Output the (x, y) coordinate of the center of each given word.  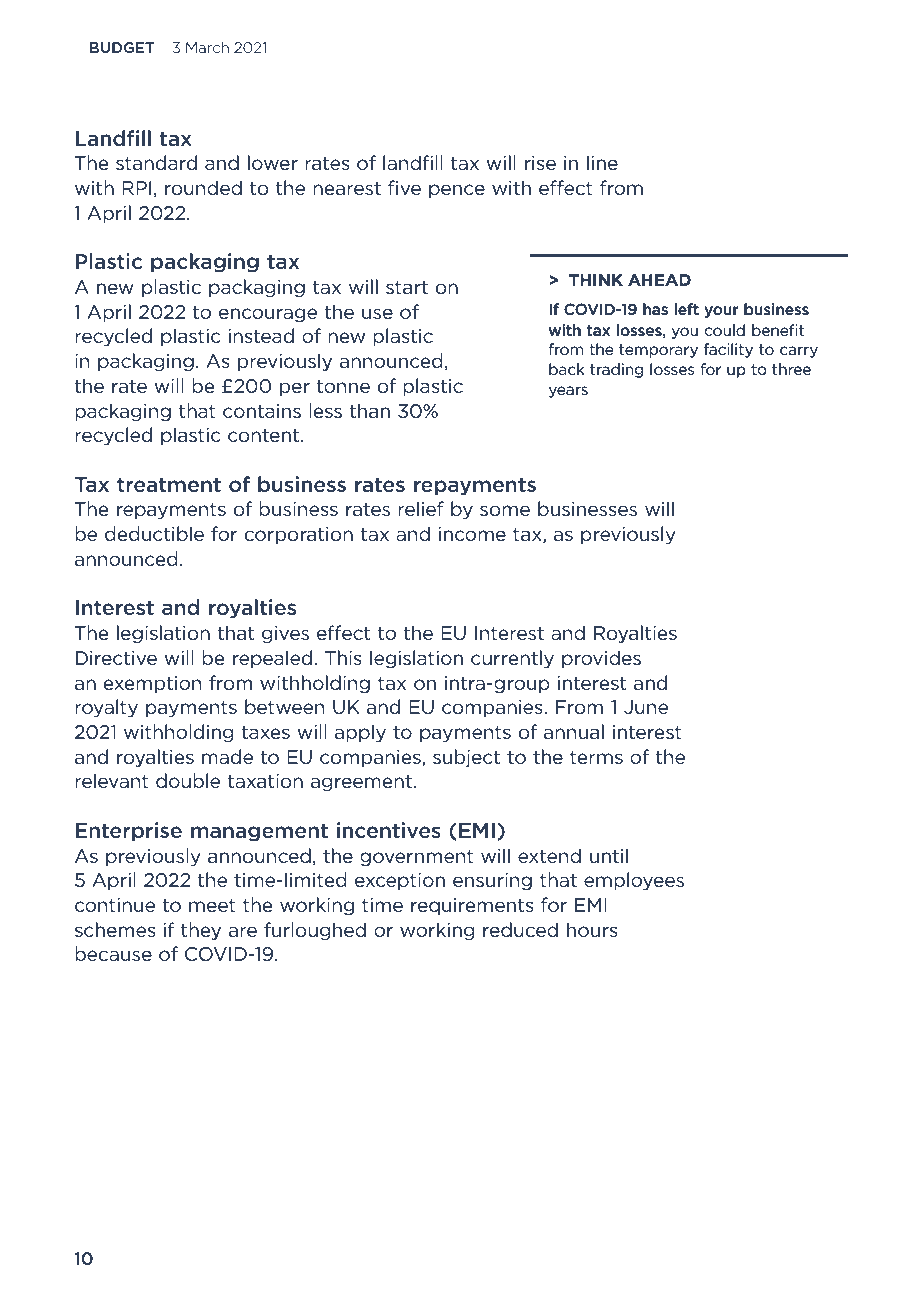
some (505, 511)
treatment (169, 484)
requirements (472, 906)
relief (421, 509)
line (602, 162)
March (207, 47)
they (201, 931)
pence (457, 191)
